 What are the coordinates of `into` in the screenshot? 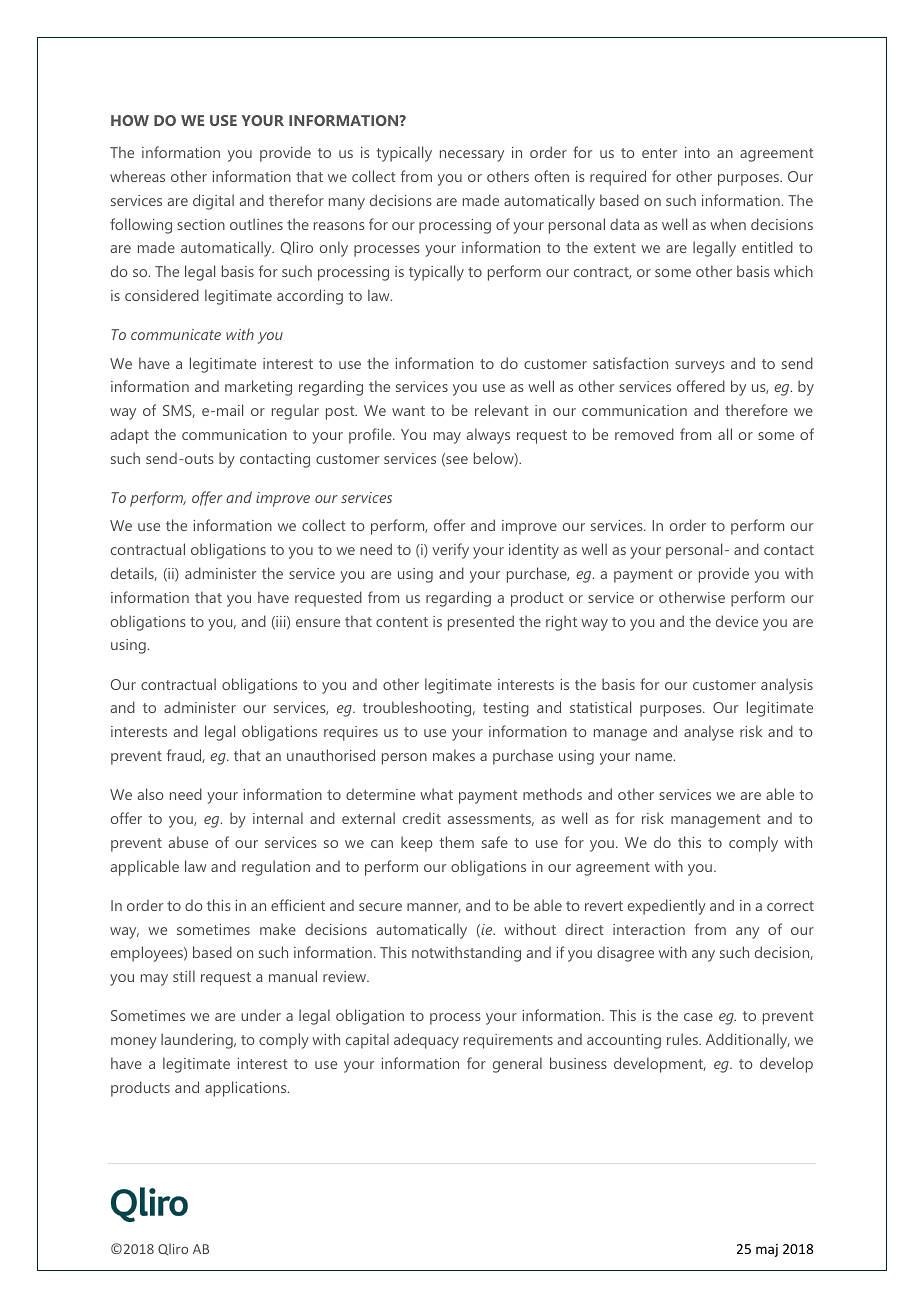 It's located at (697, 152).
